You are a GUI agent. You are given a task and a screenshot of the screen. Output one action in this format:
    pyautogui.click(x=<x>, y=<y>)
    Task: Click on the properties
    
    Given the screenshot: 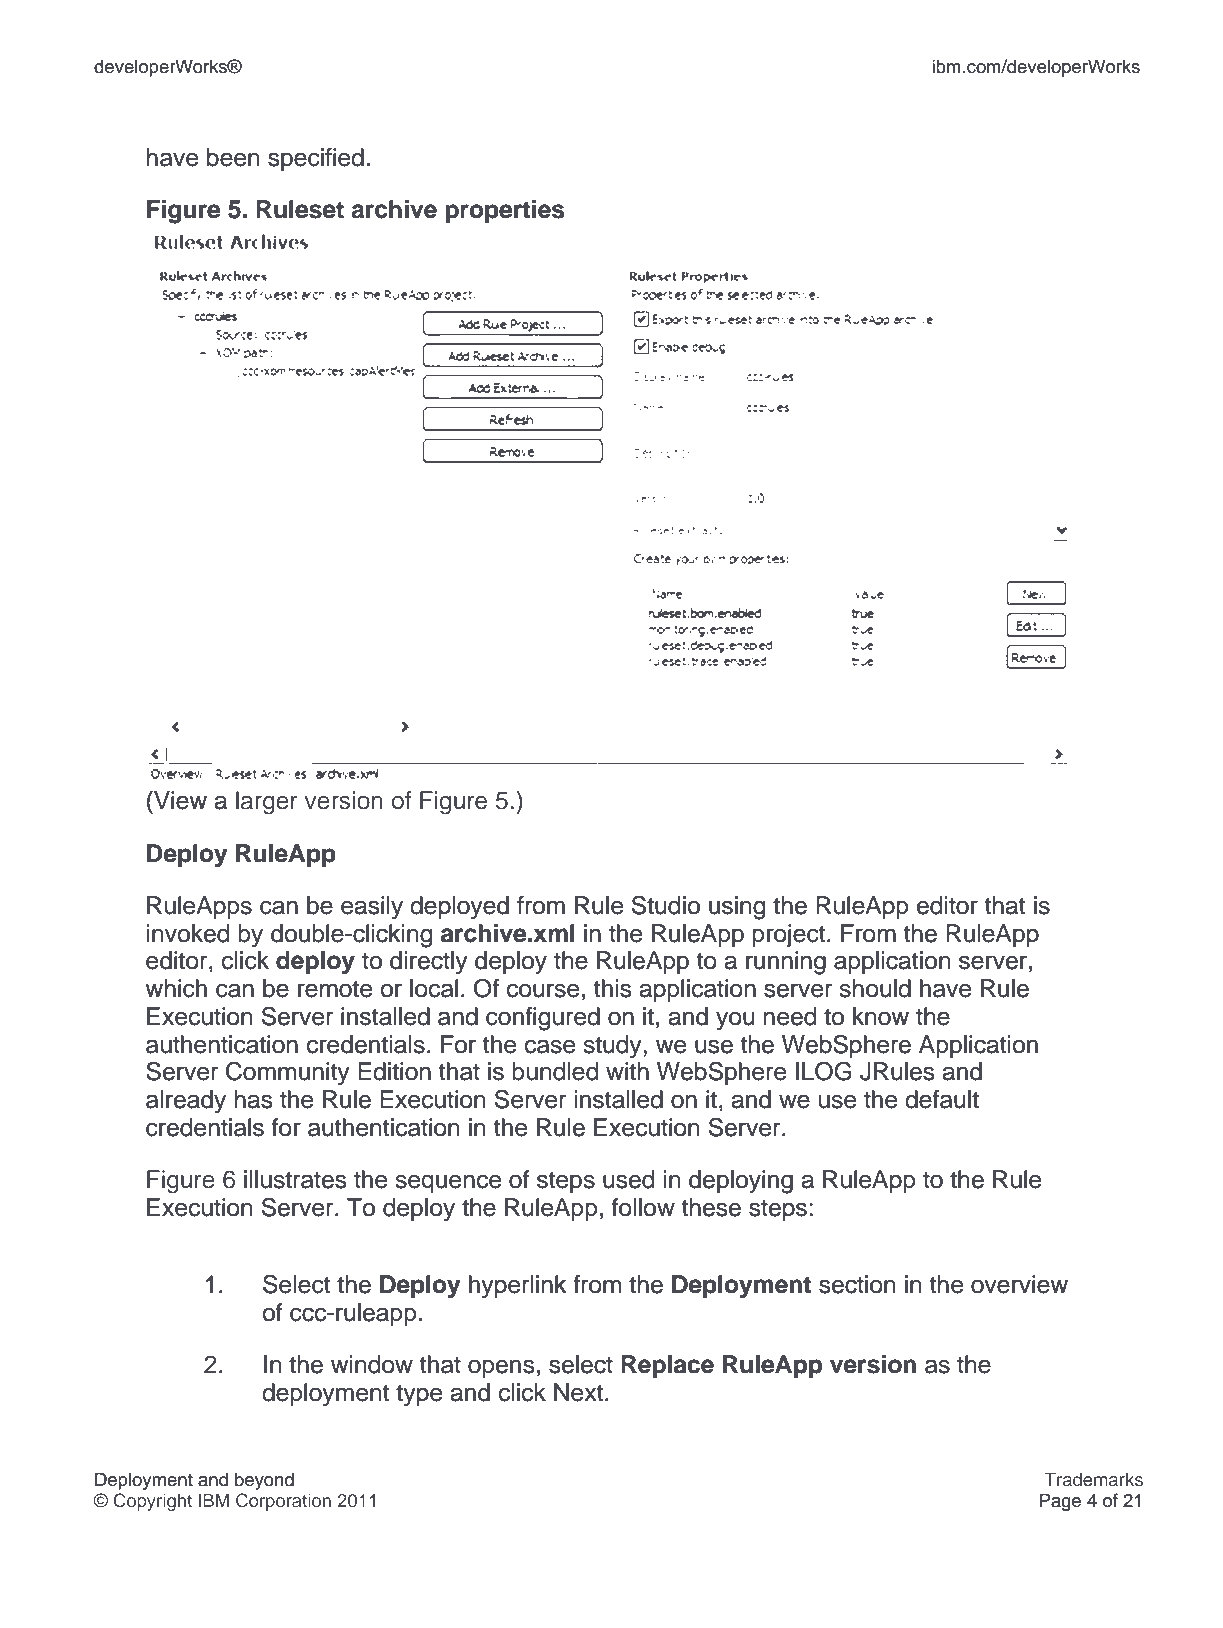 What is the action you would take?
    pyautogui.click(x=505, y=211)
